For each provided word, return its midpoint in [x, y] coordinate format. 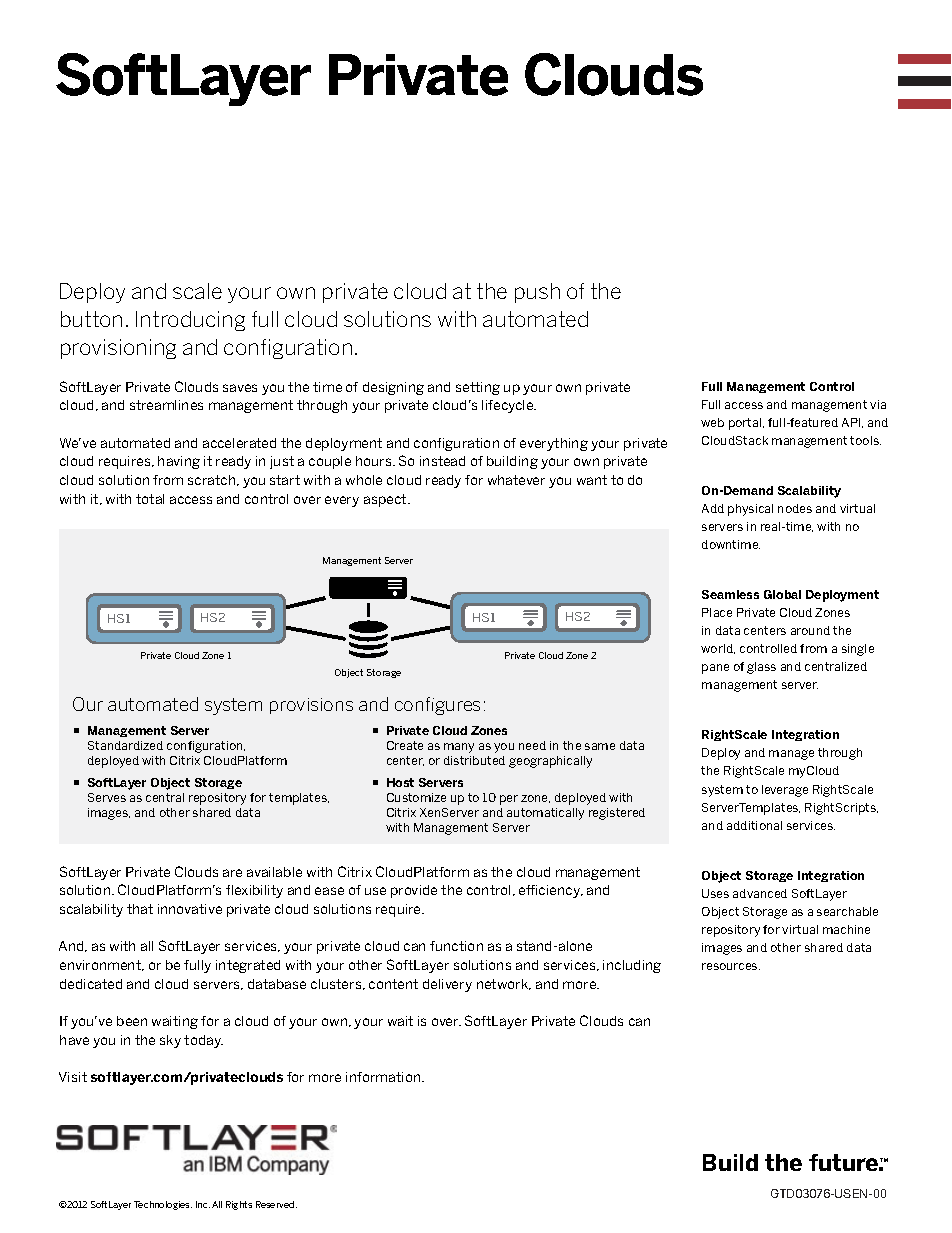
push [537, 293]
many [459, 748]
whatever [516, 480]
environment [101, 965]
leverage [785, 791]
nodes [795, 508]
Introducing [190, 321]
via [878, 404]
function [456, 946]
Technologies [163, 1205]
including [632, 966]
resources [731, 966]
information [384, 1077]
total [150, 499]
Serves [107, 797]
